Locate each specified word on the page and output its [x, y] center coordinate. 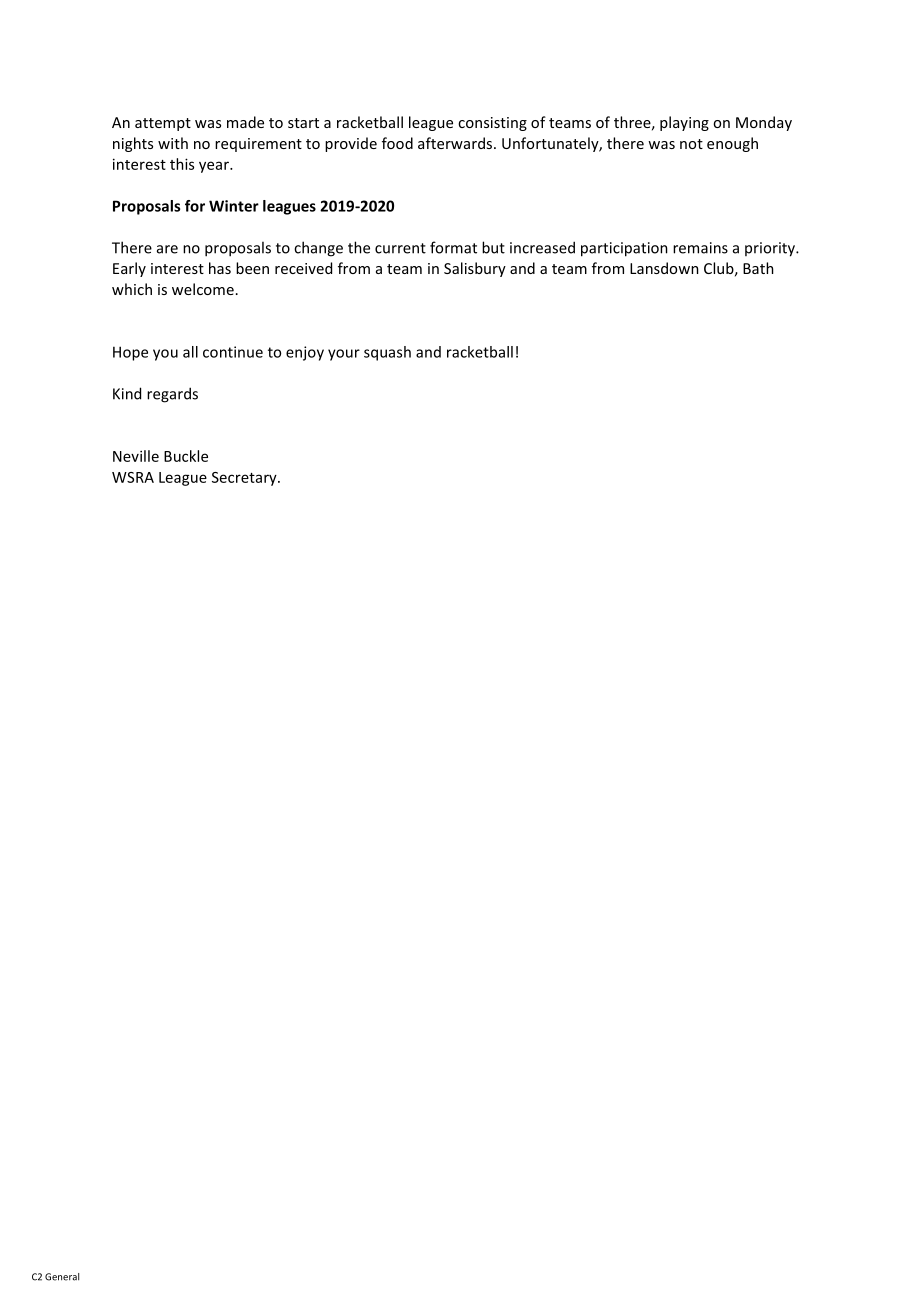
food [397, 143]
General [62, 1277]
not [691, 144]
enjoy [305, 353]
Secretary [245, 479]
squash [387, 353]
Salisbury [475, 269]
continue [233, 352]
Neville [136, 456]
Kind [127, 393]
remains [700, 248]
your [344, 355]
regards [172, 395]
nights [133, 144]
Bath [758, 268]
